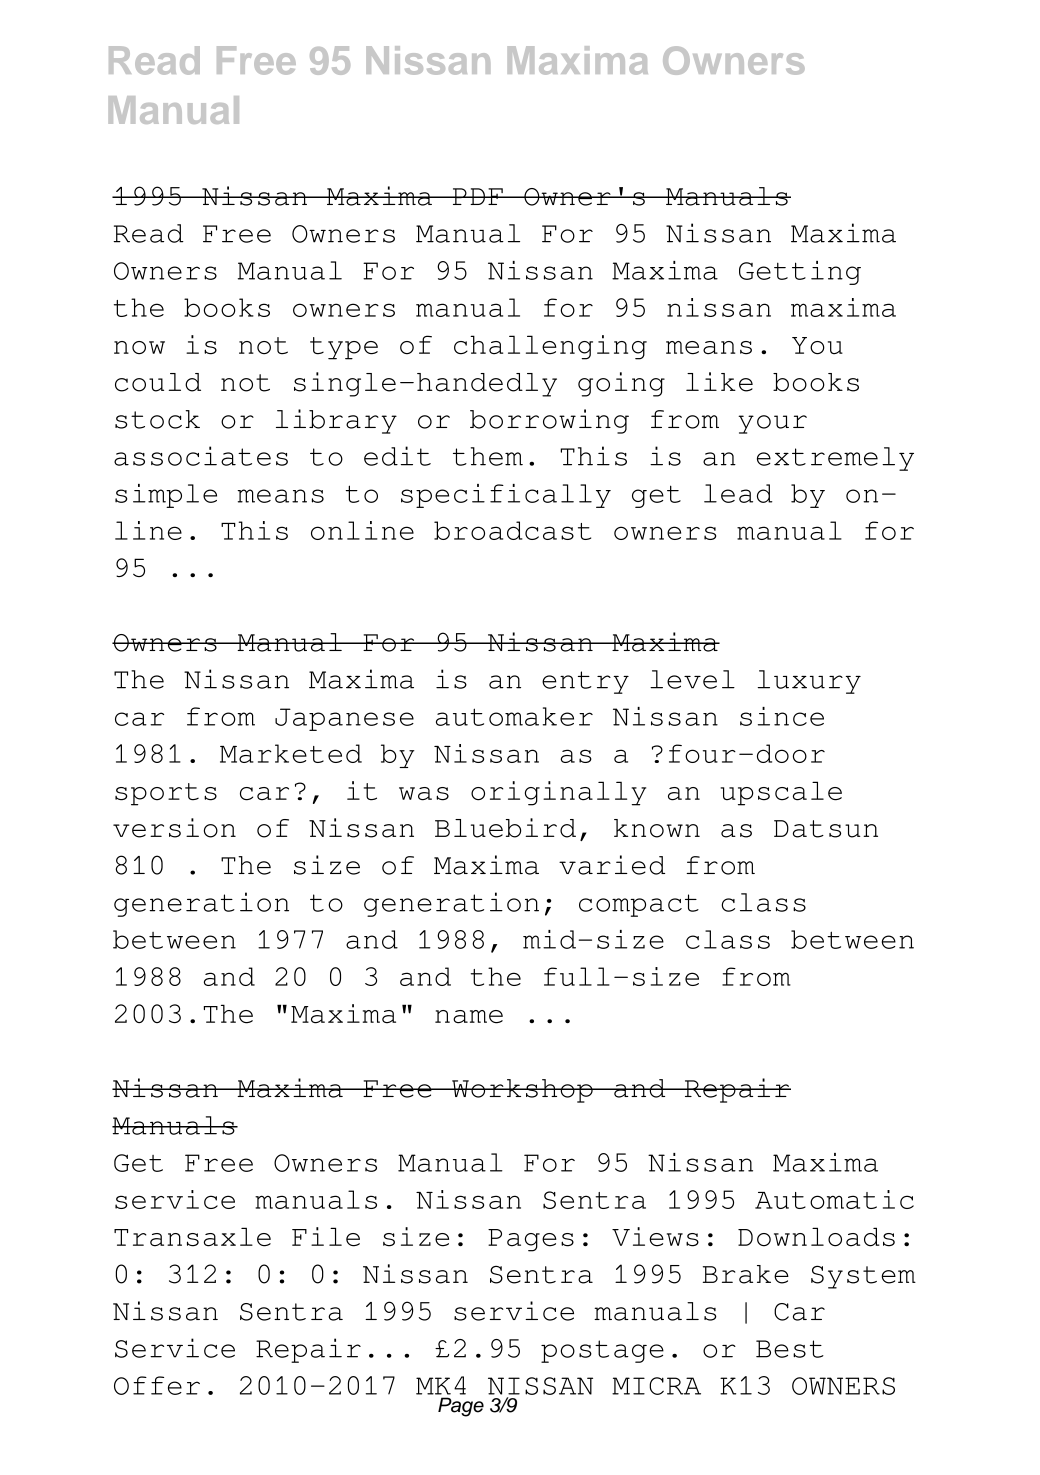  I want to click on broadcast, so click(512, 530).
